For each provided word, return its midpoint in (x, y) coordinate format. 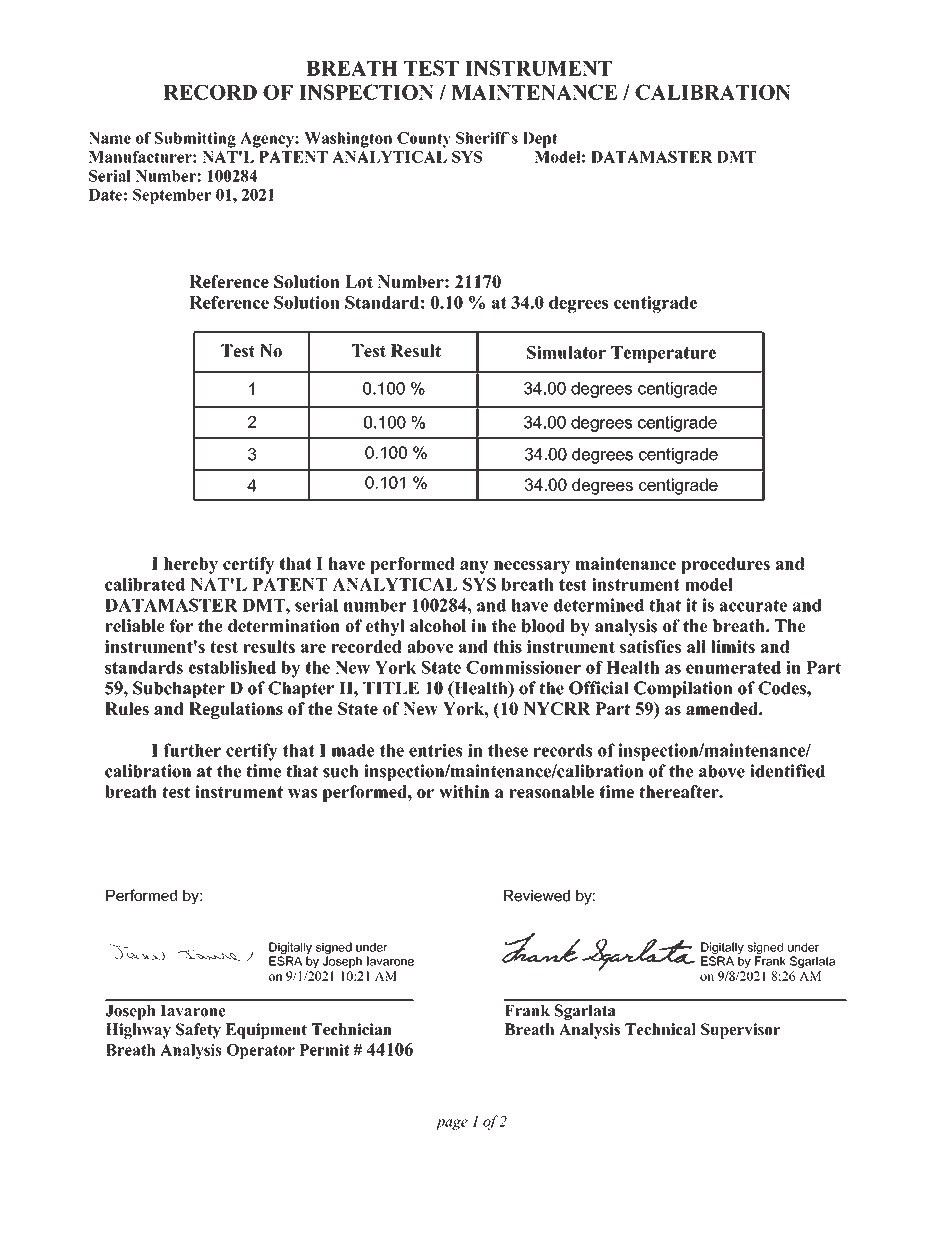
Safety (198, 1031)
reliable (135, 626)
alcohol (438, 626)
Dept (540, 140)
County (424, 140)
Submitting (195, 140)
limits (733, 646)
